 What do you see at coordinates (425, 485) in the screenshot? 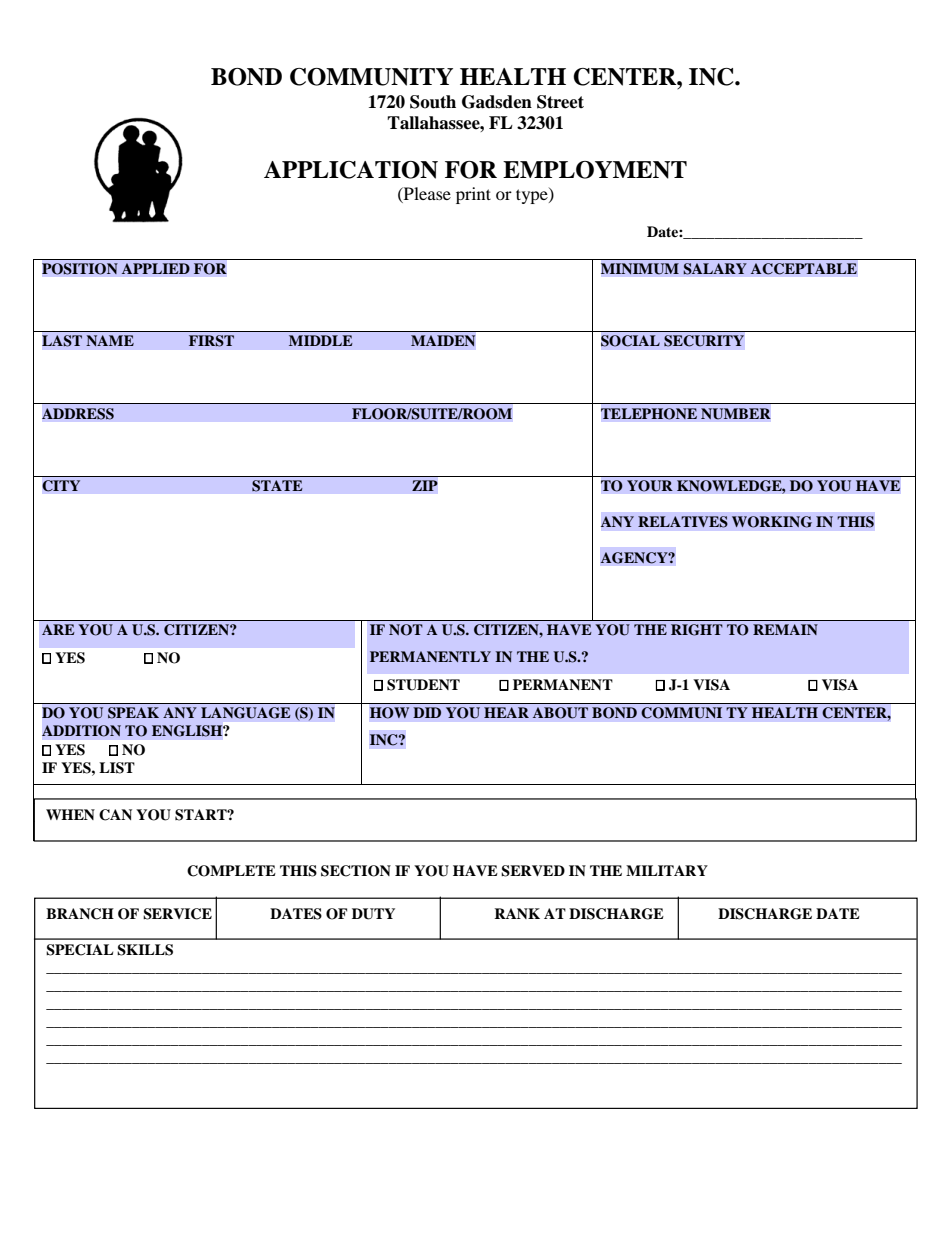
I see `ZIP` at bounding box center [425, 485].
